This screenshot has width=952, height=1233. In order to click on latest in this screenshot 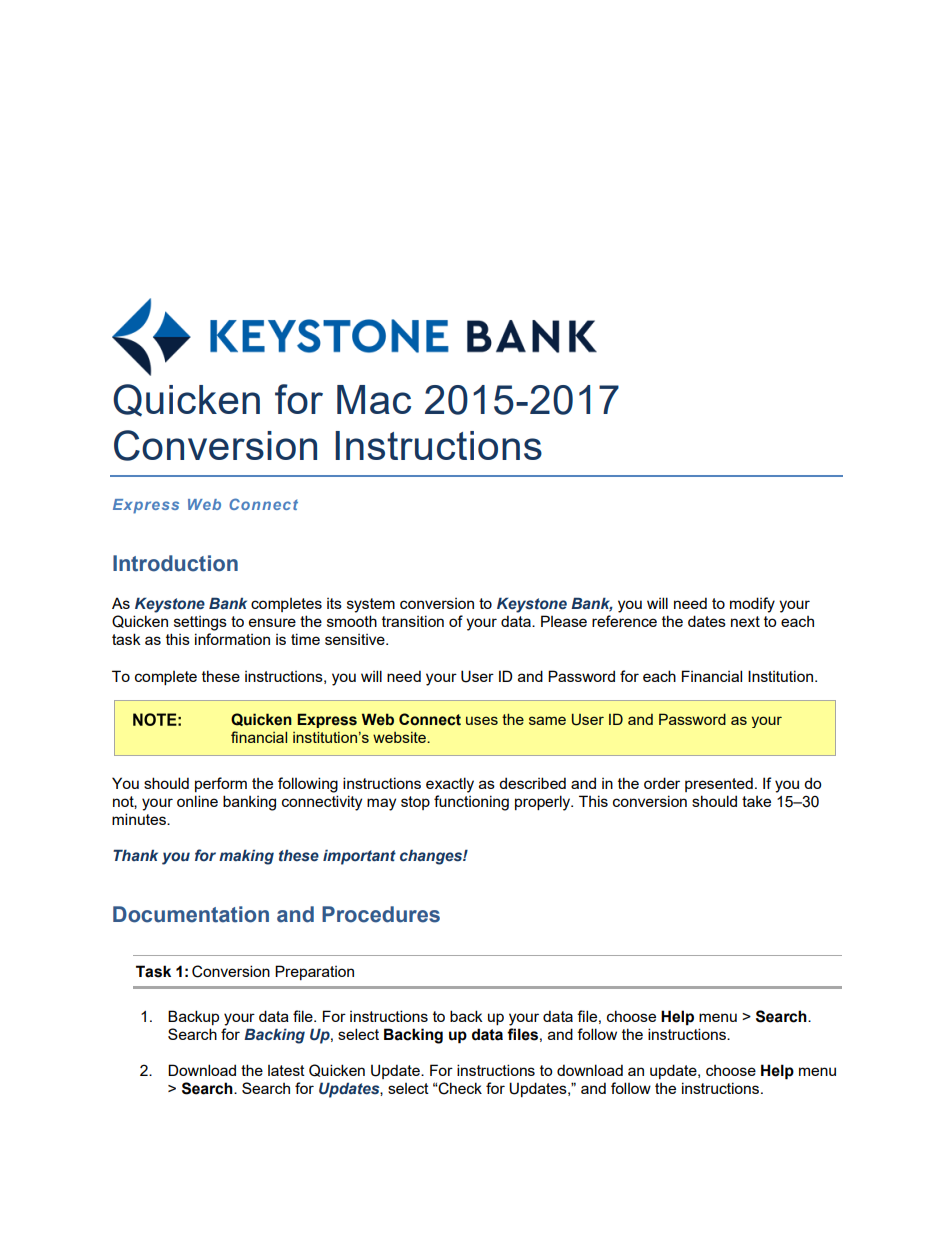, I will do `click(286, 1070)`.
